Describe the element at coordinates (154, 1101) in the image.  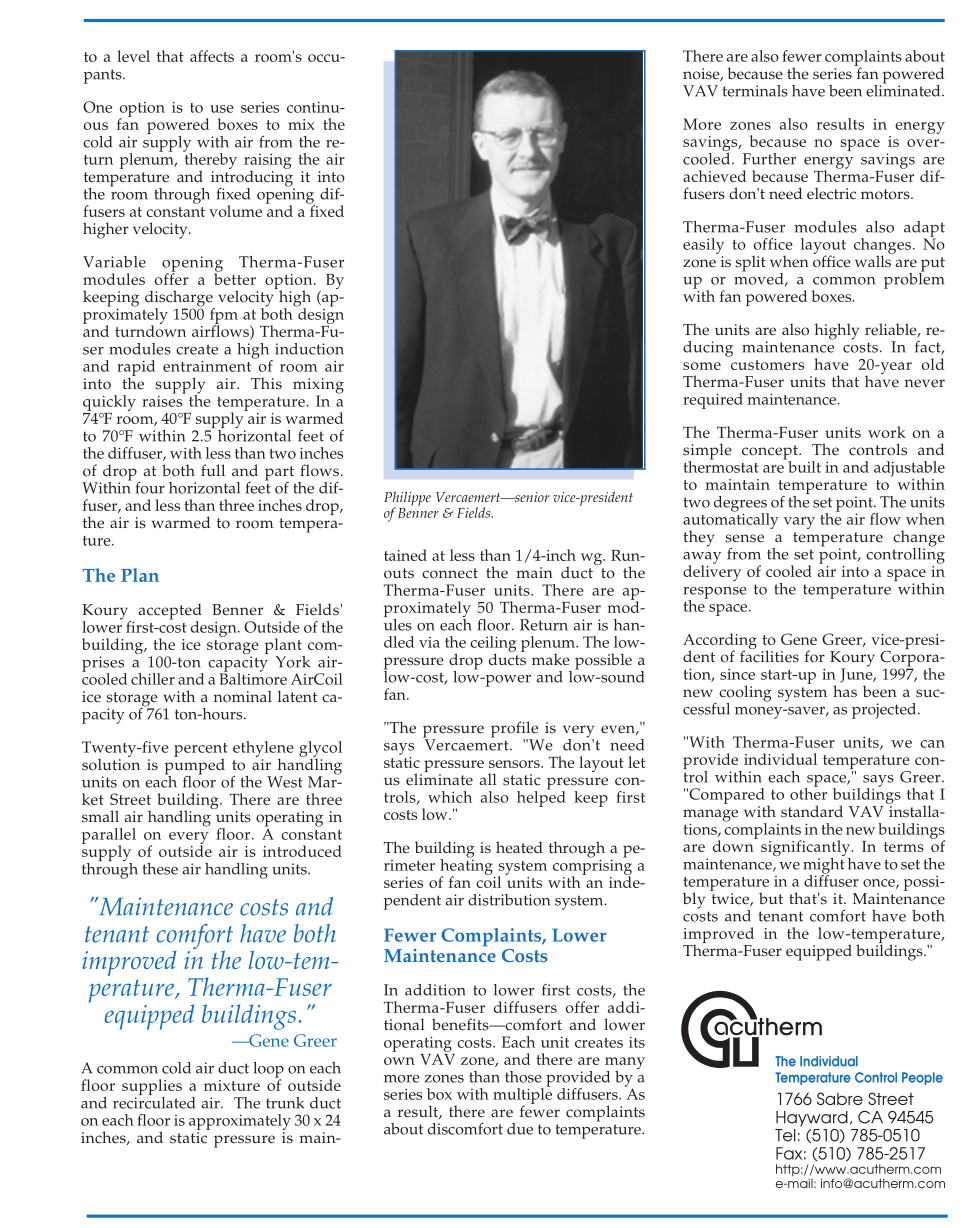
I see `recirculated` at that location.
